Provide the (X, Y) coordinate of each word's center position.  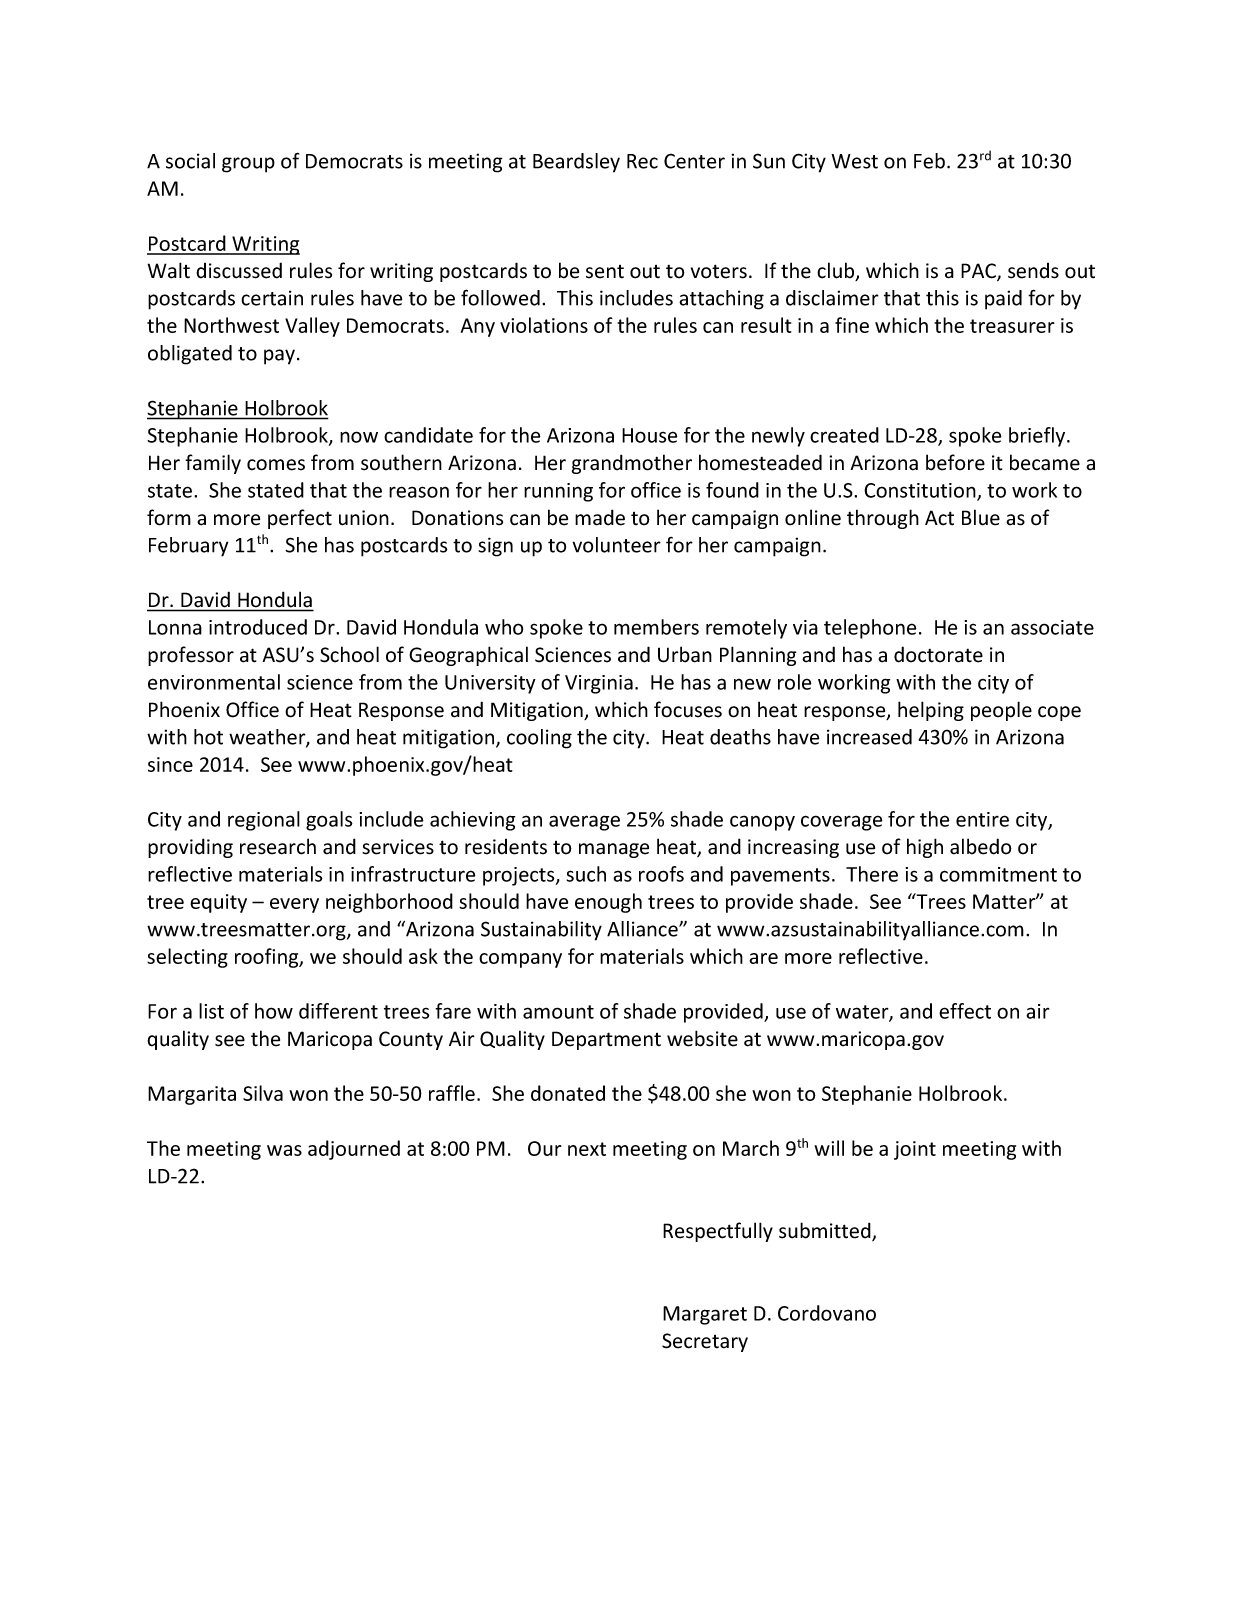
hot (208, 737)
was (284, 1150)
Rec (642, 161)
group (248, 165)
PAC (979, 272)
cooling (539, 739)
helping (931, 711)
